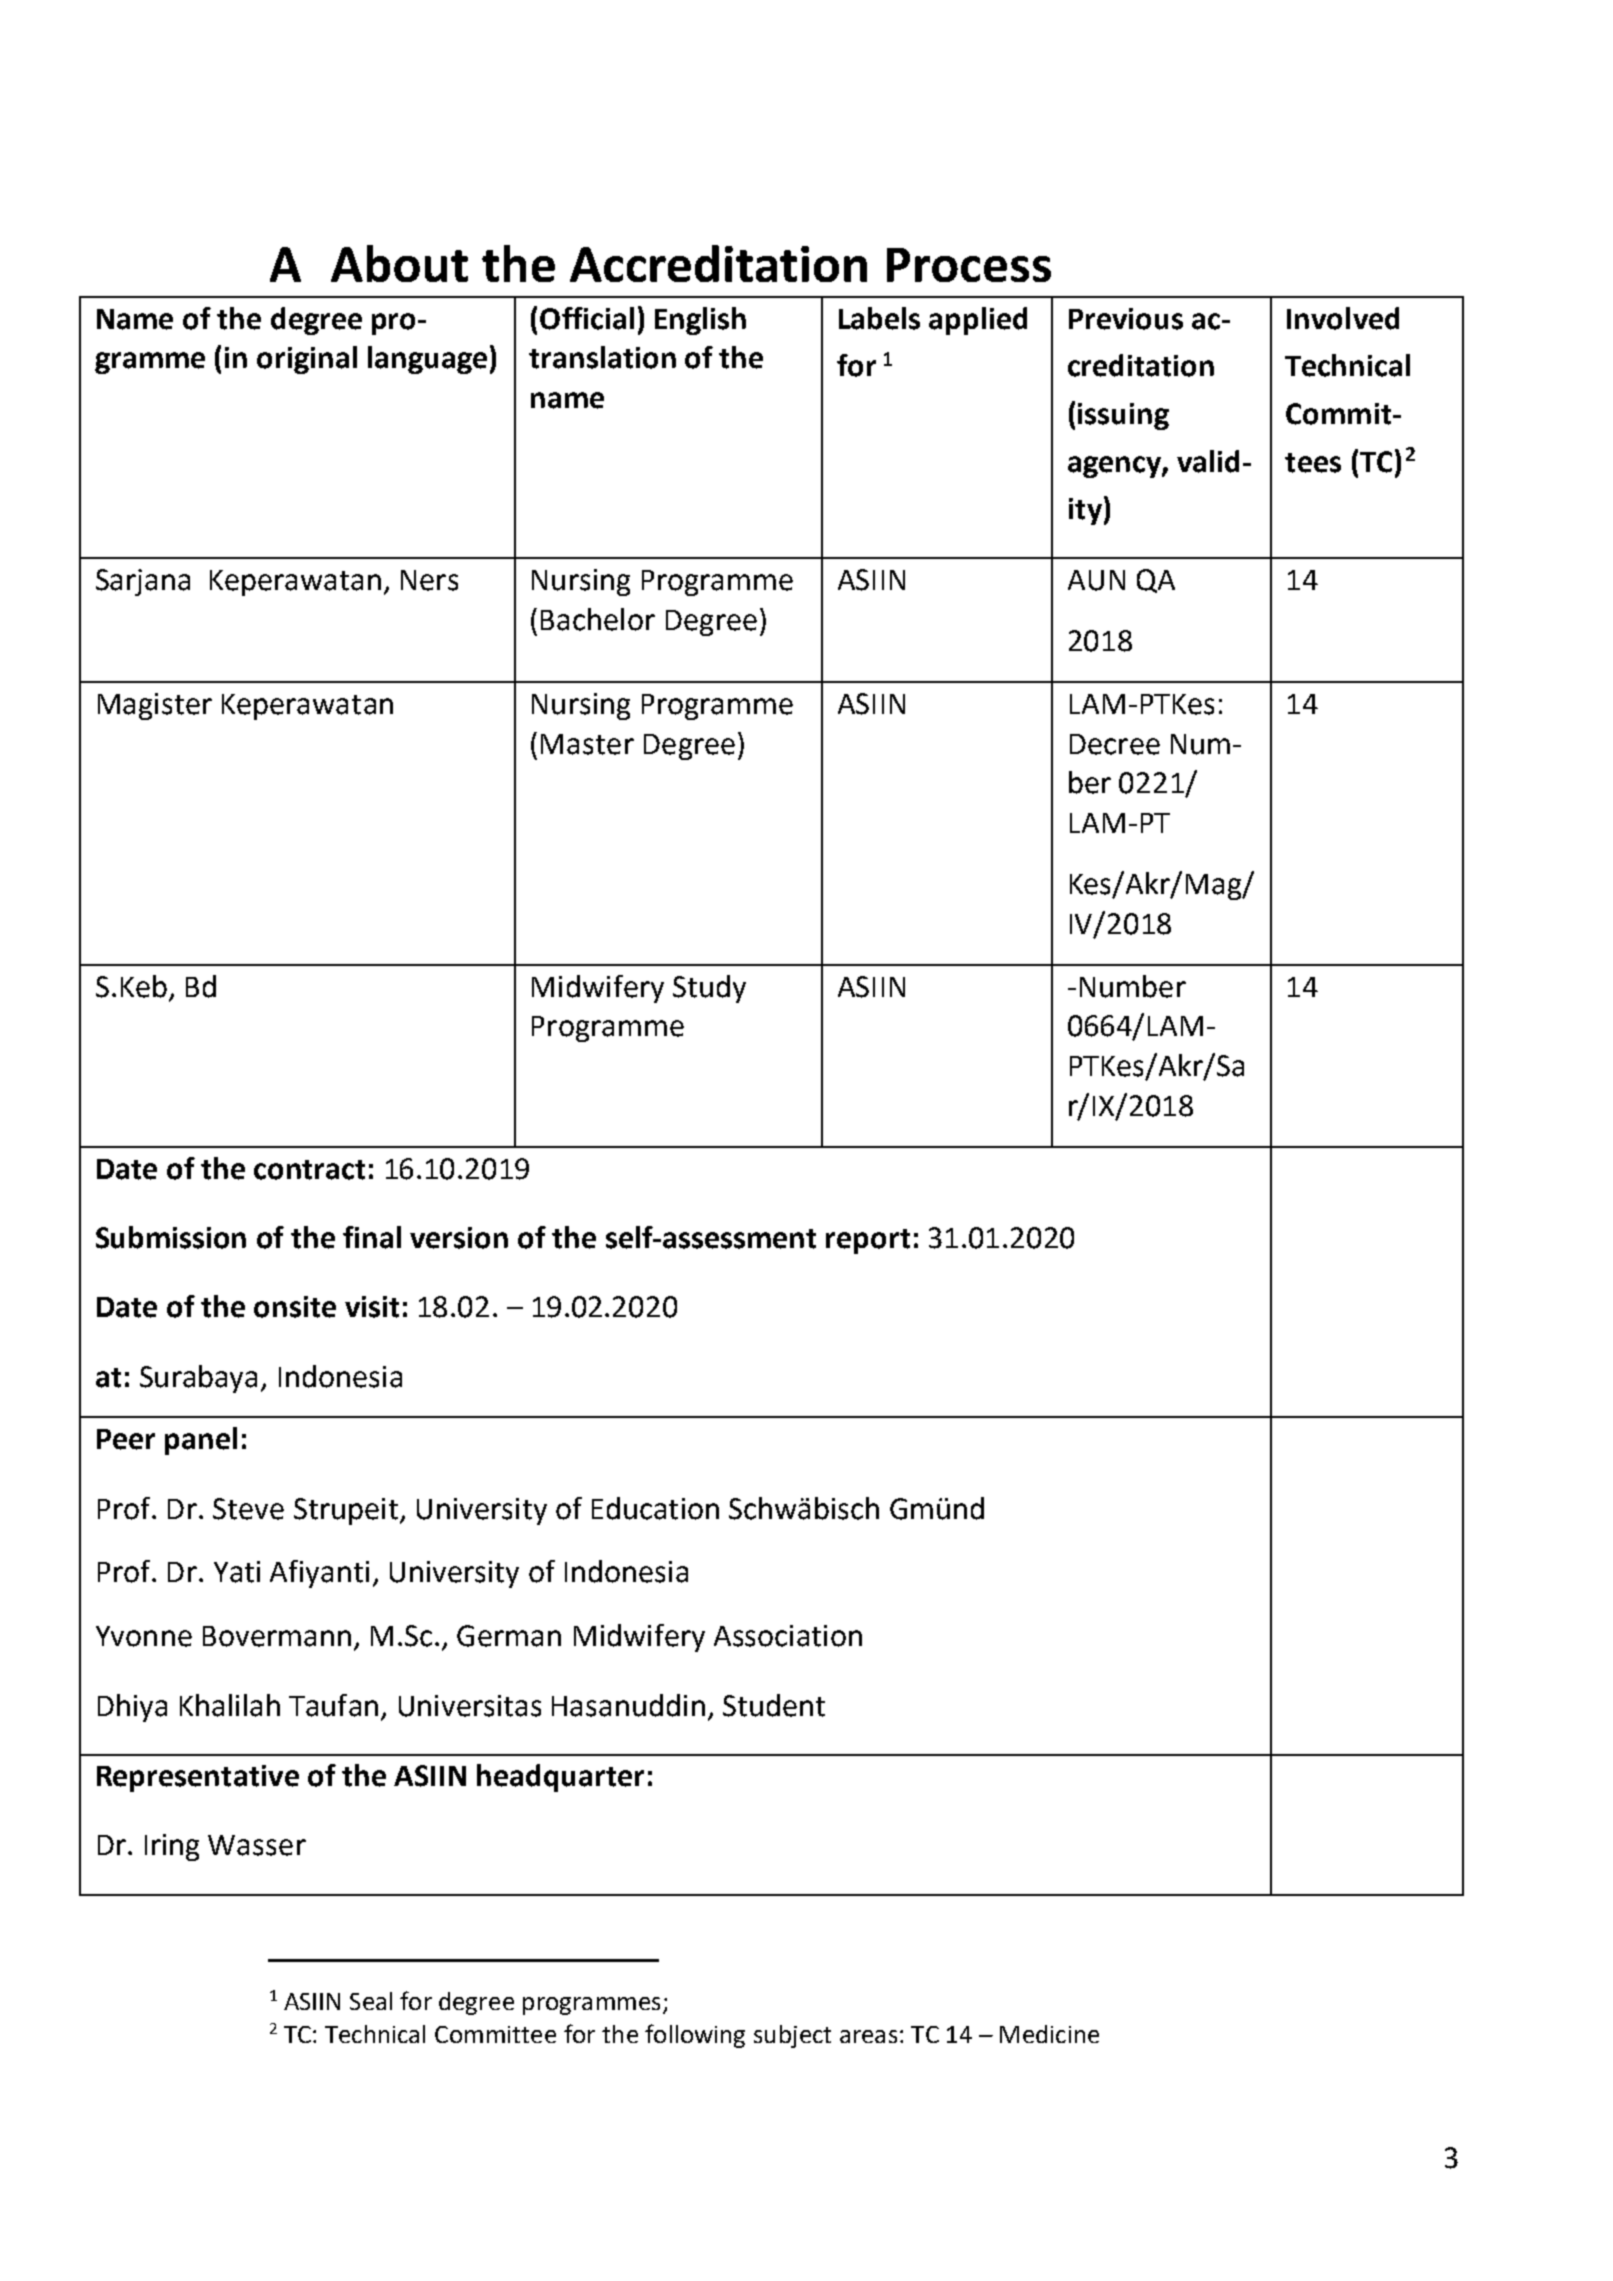 This screenshot has height=2281, width=1613. What do you see at coordinates (1133, 986) in the screenshot?
I see `Number` at bounding box center [1133, 986].
